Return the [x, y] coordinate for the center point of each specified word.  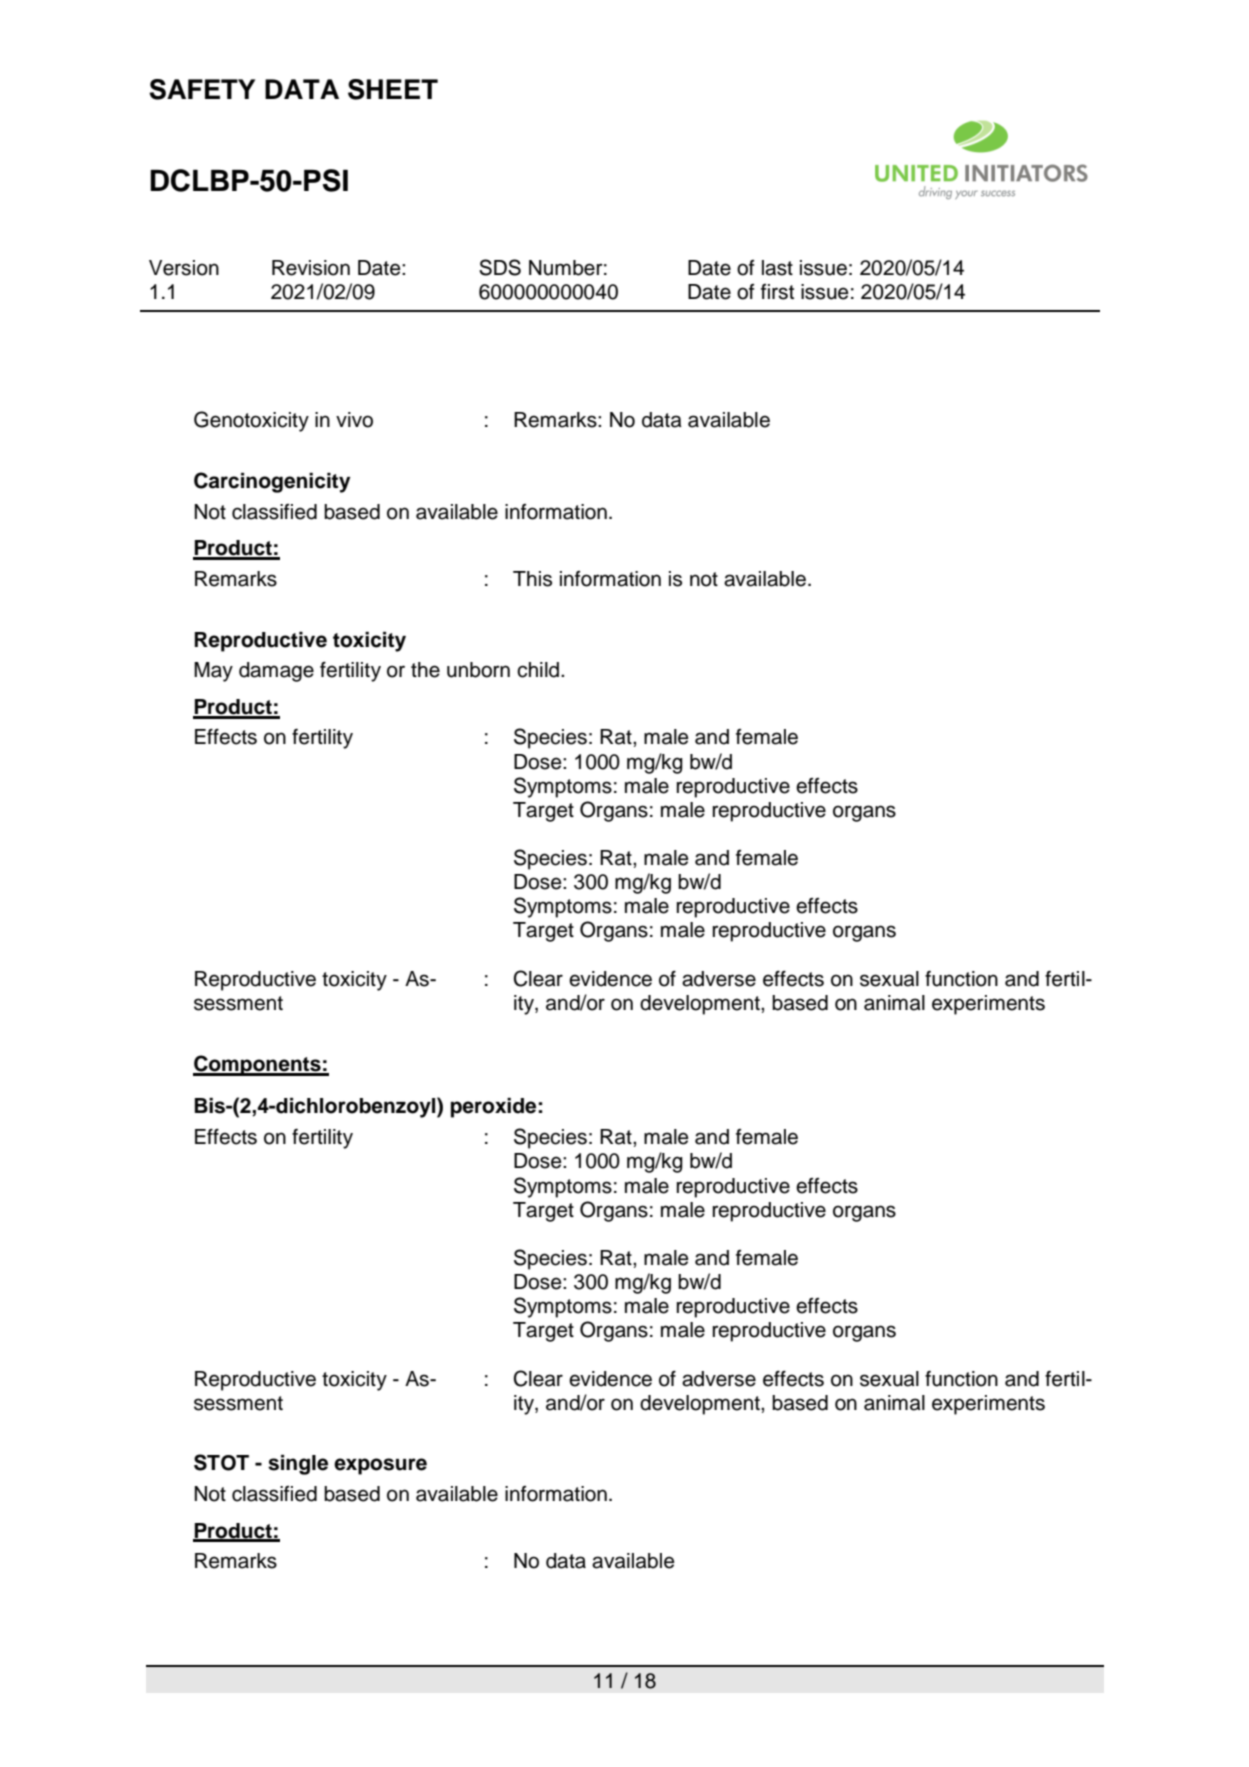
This [532, 579]
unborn [478, 670]
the [425, 670]
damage [276, 672]
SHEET [393, 89]
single [298, 1465]
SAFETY [202, 89]
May [213, 672]
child [538, 670]
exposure [380, 1466]
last [777, 268]
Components [258, 1065]
